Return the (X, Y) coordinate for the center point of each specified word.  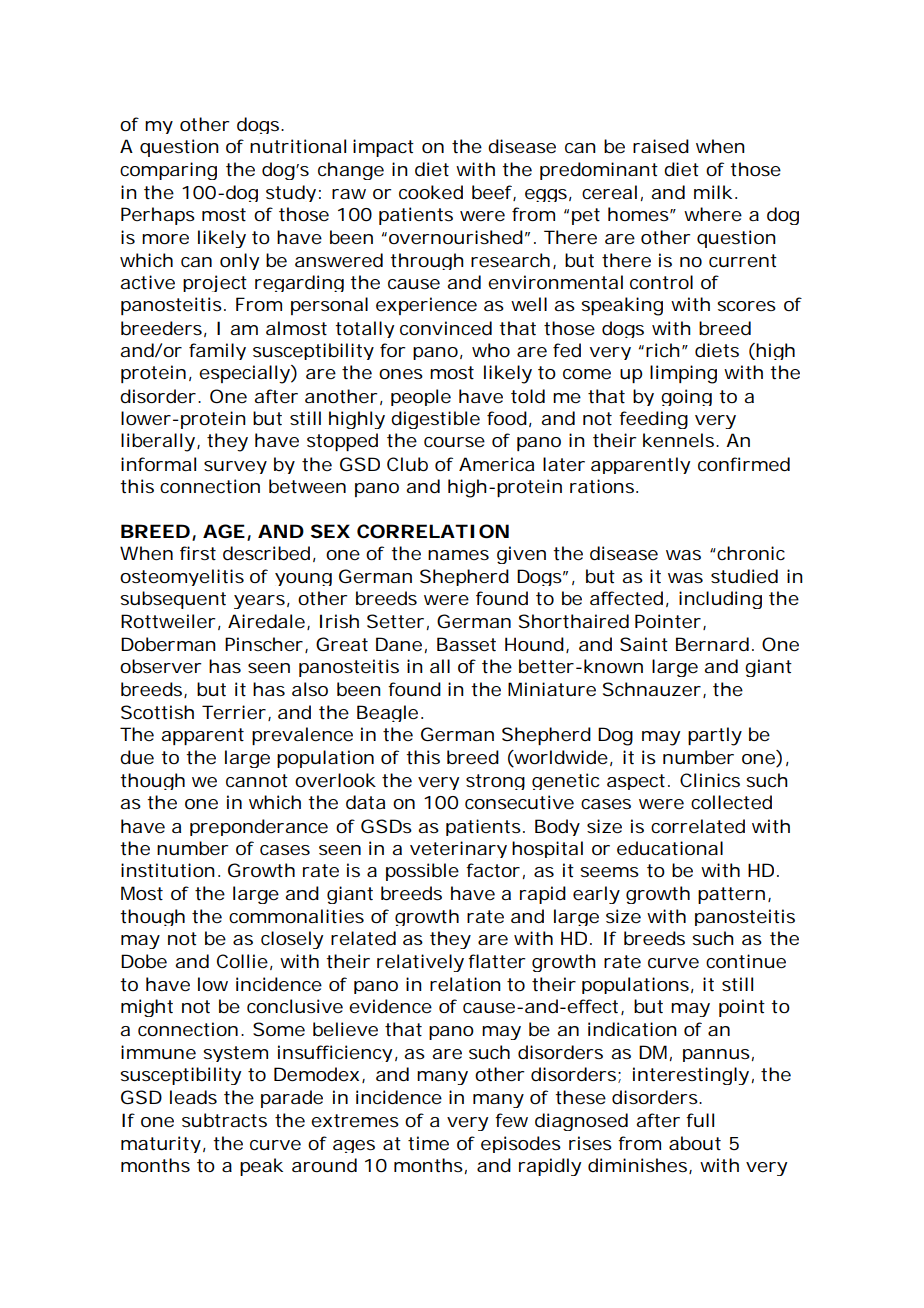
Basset (466, 644)
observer (161, 666)
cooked (431, 192)
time (428, 1143)
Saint (644, 644)
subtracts (224, 1120)
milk (713, 192)
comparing (168, 171)
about (695, 1143)
